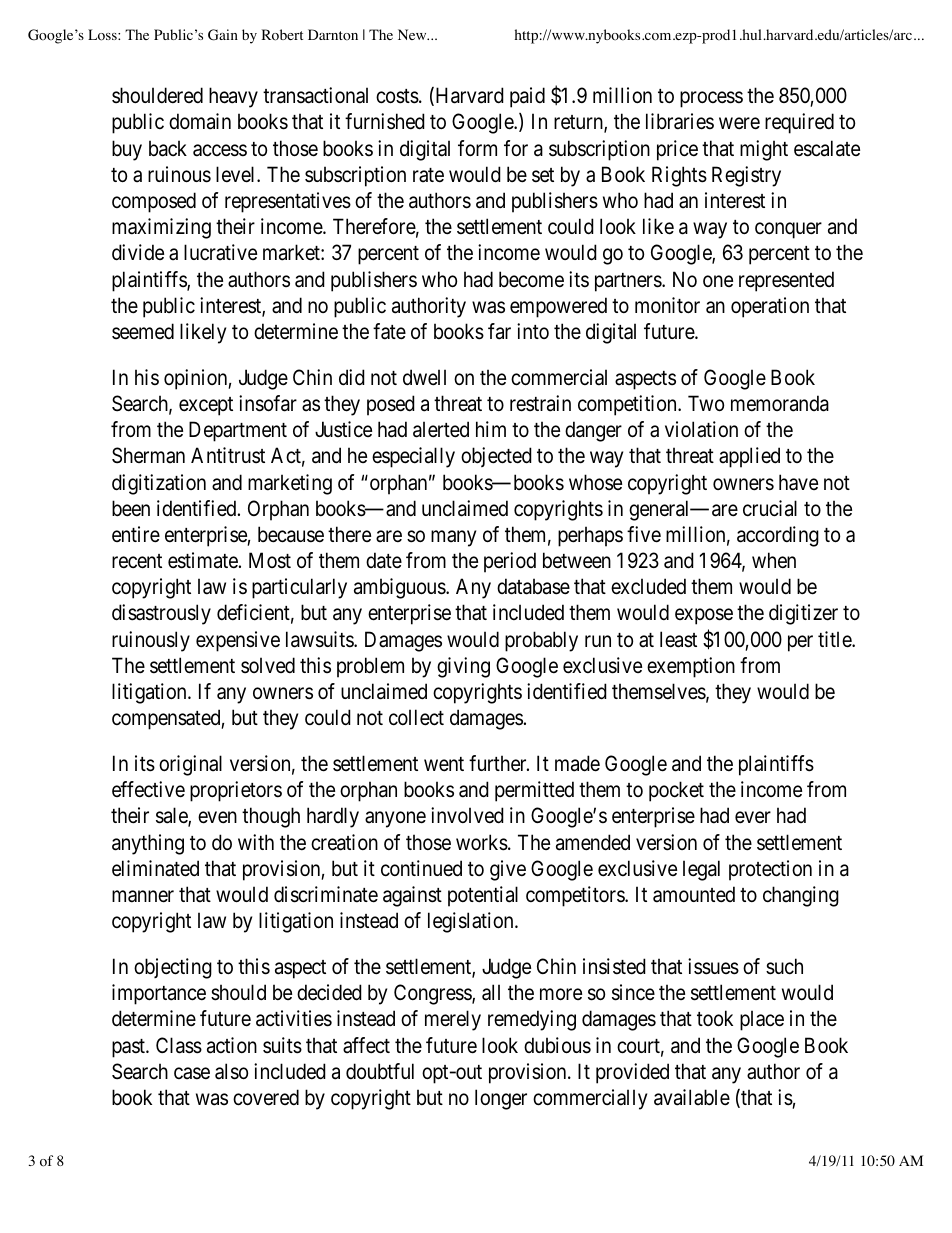 Image resolution: width=952 pixels, height=1233 pixels. What do you see at coordinates (711, 100) in the screenshot?
I see `process` at bounding box center [711, 100].
